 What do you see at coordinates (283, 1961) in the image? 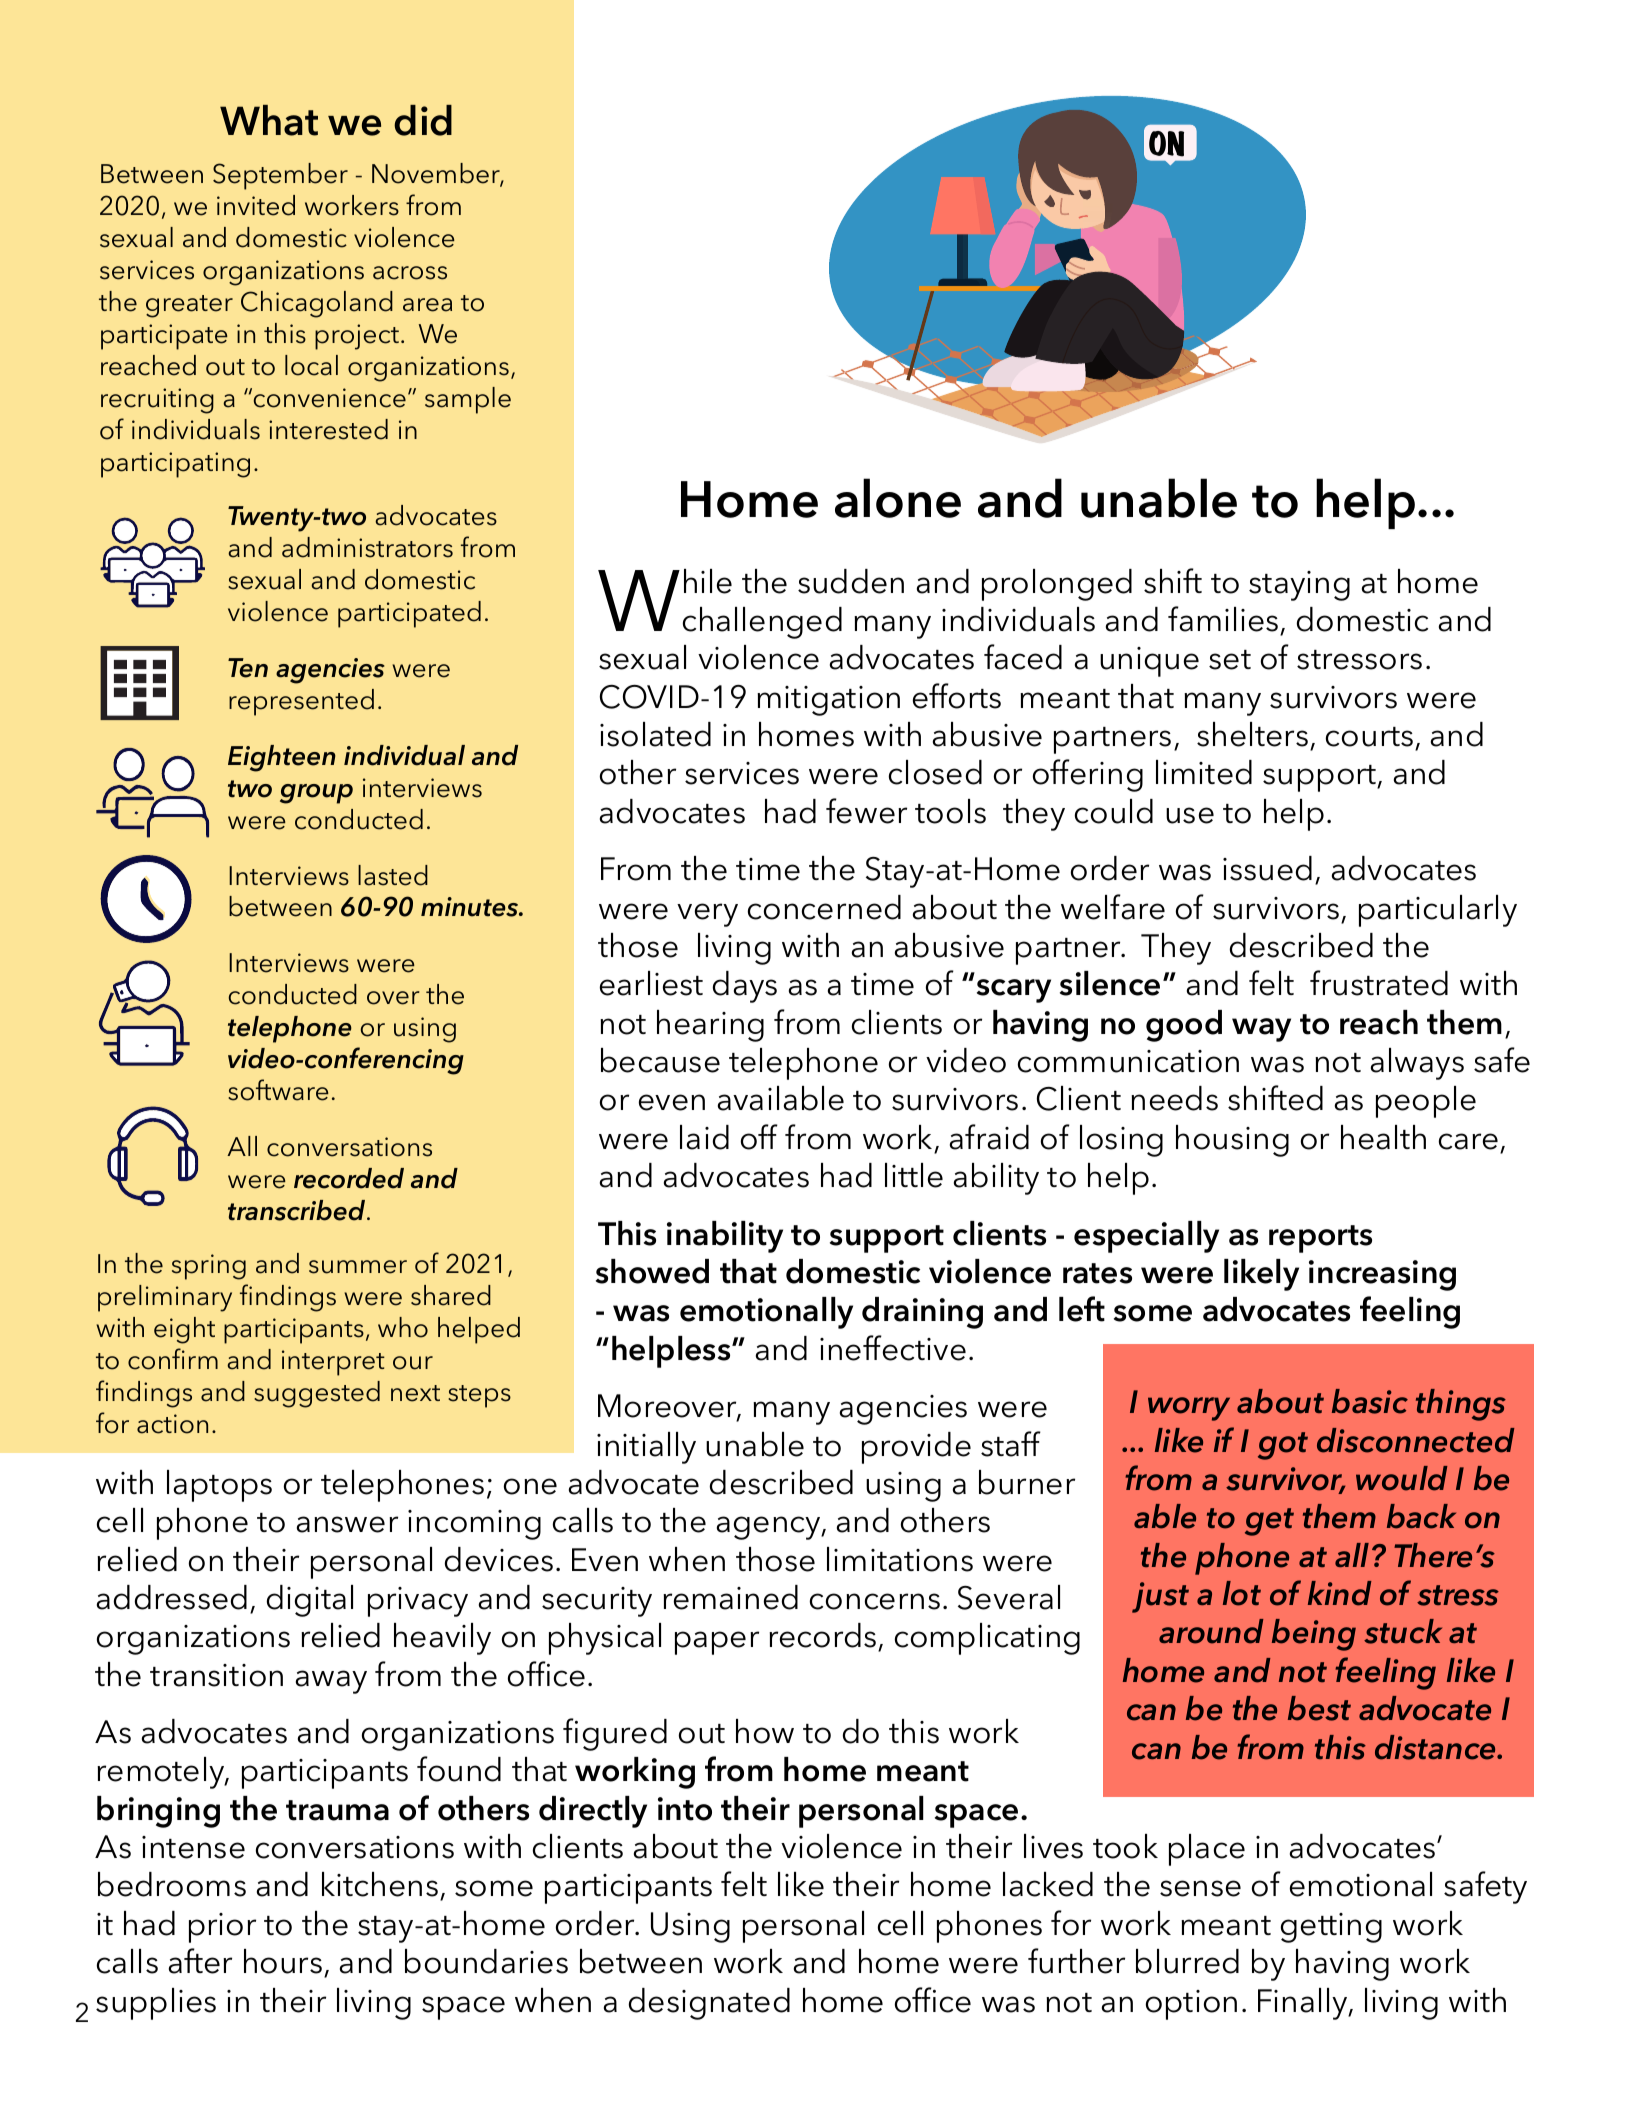
I see `hours` at bounding box center [283, 1961].
